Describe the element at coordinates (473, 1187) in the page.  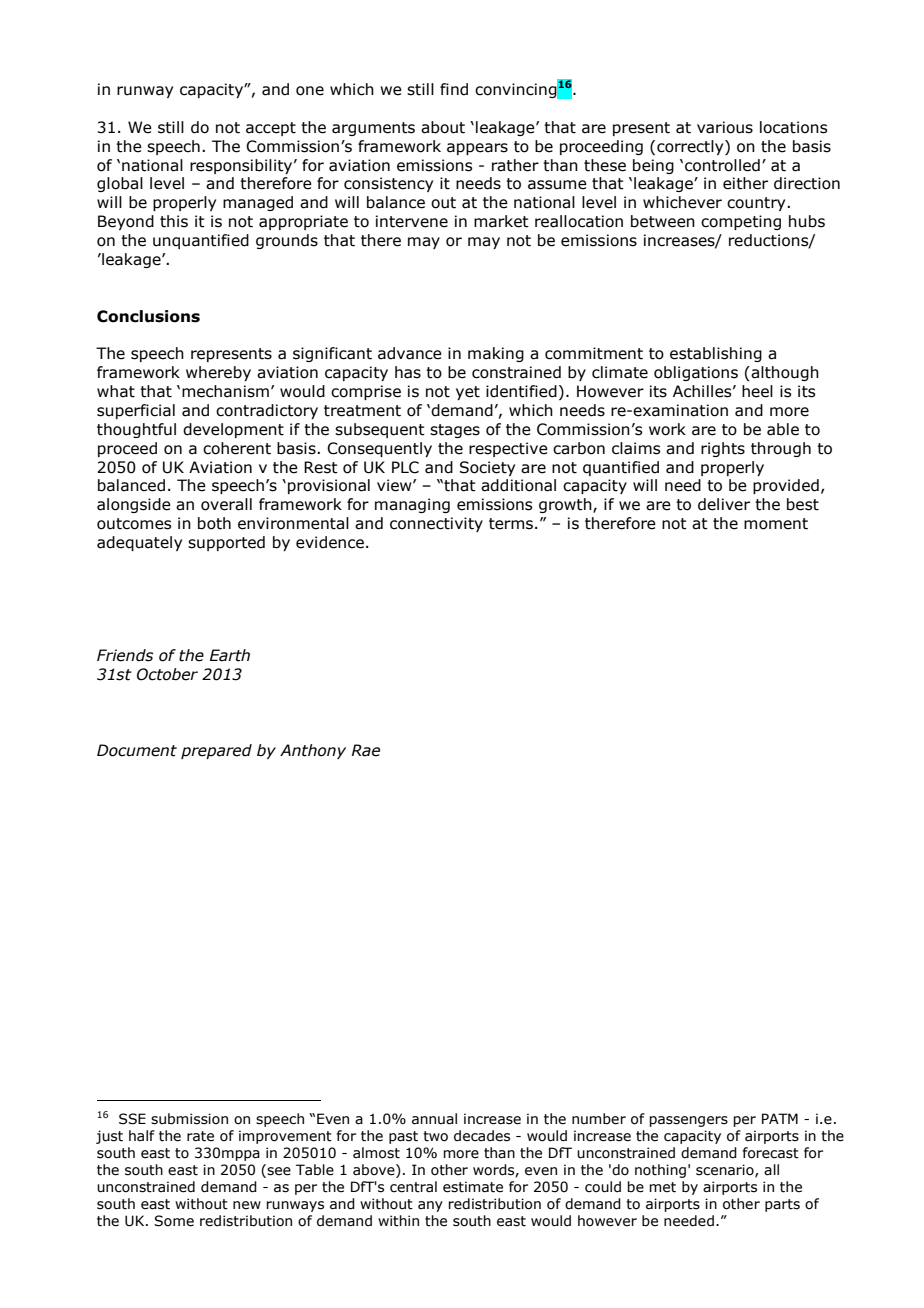
I see `estimate` at that location.
